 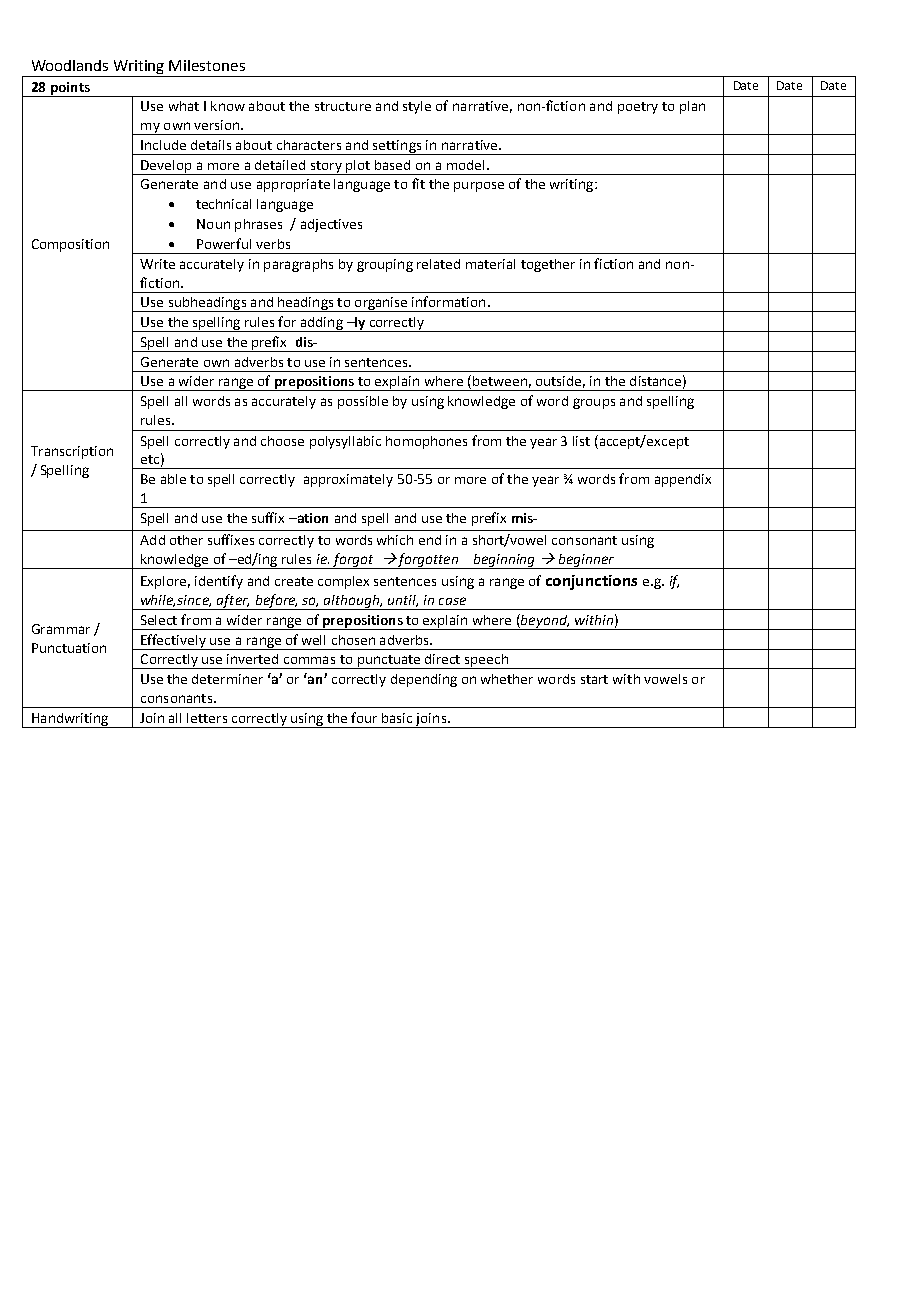 I want to click on structure, so click(x=343, y=106).
